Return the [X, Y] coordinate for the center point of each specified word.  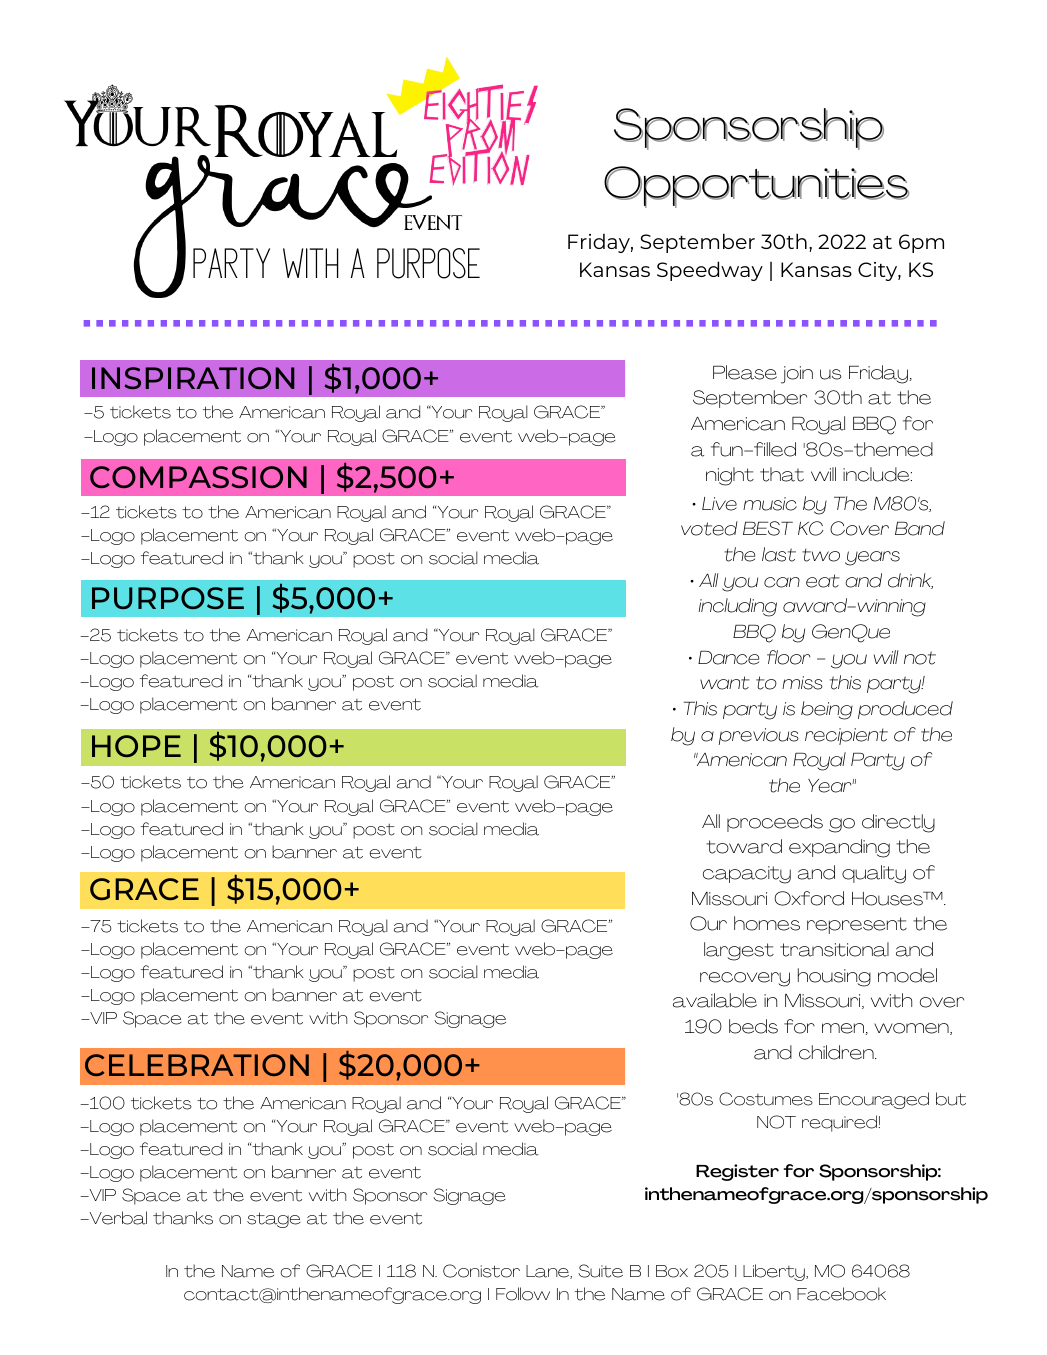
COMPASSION [198, 477]
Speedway [710, 271]
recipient [846, 736]
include [877, 474]
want [725, 683]
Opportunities [756, 187]
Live [719, 504]
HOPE [136, 746]
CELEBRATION [197, 1065]
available [715, 1000]
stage [274, 1220]
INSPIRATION [193, 378]
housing [834, 977]
